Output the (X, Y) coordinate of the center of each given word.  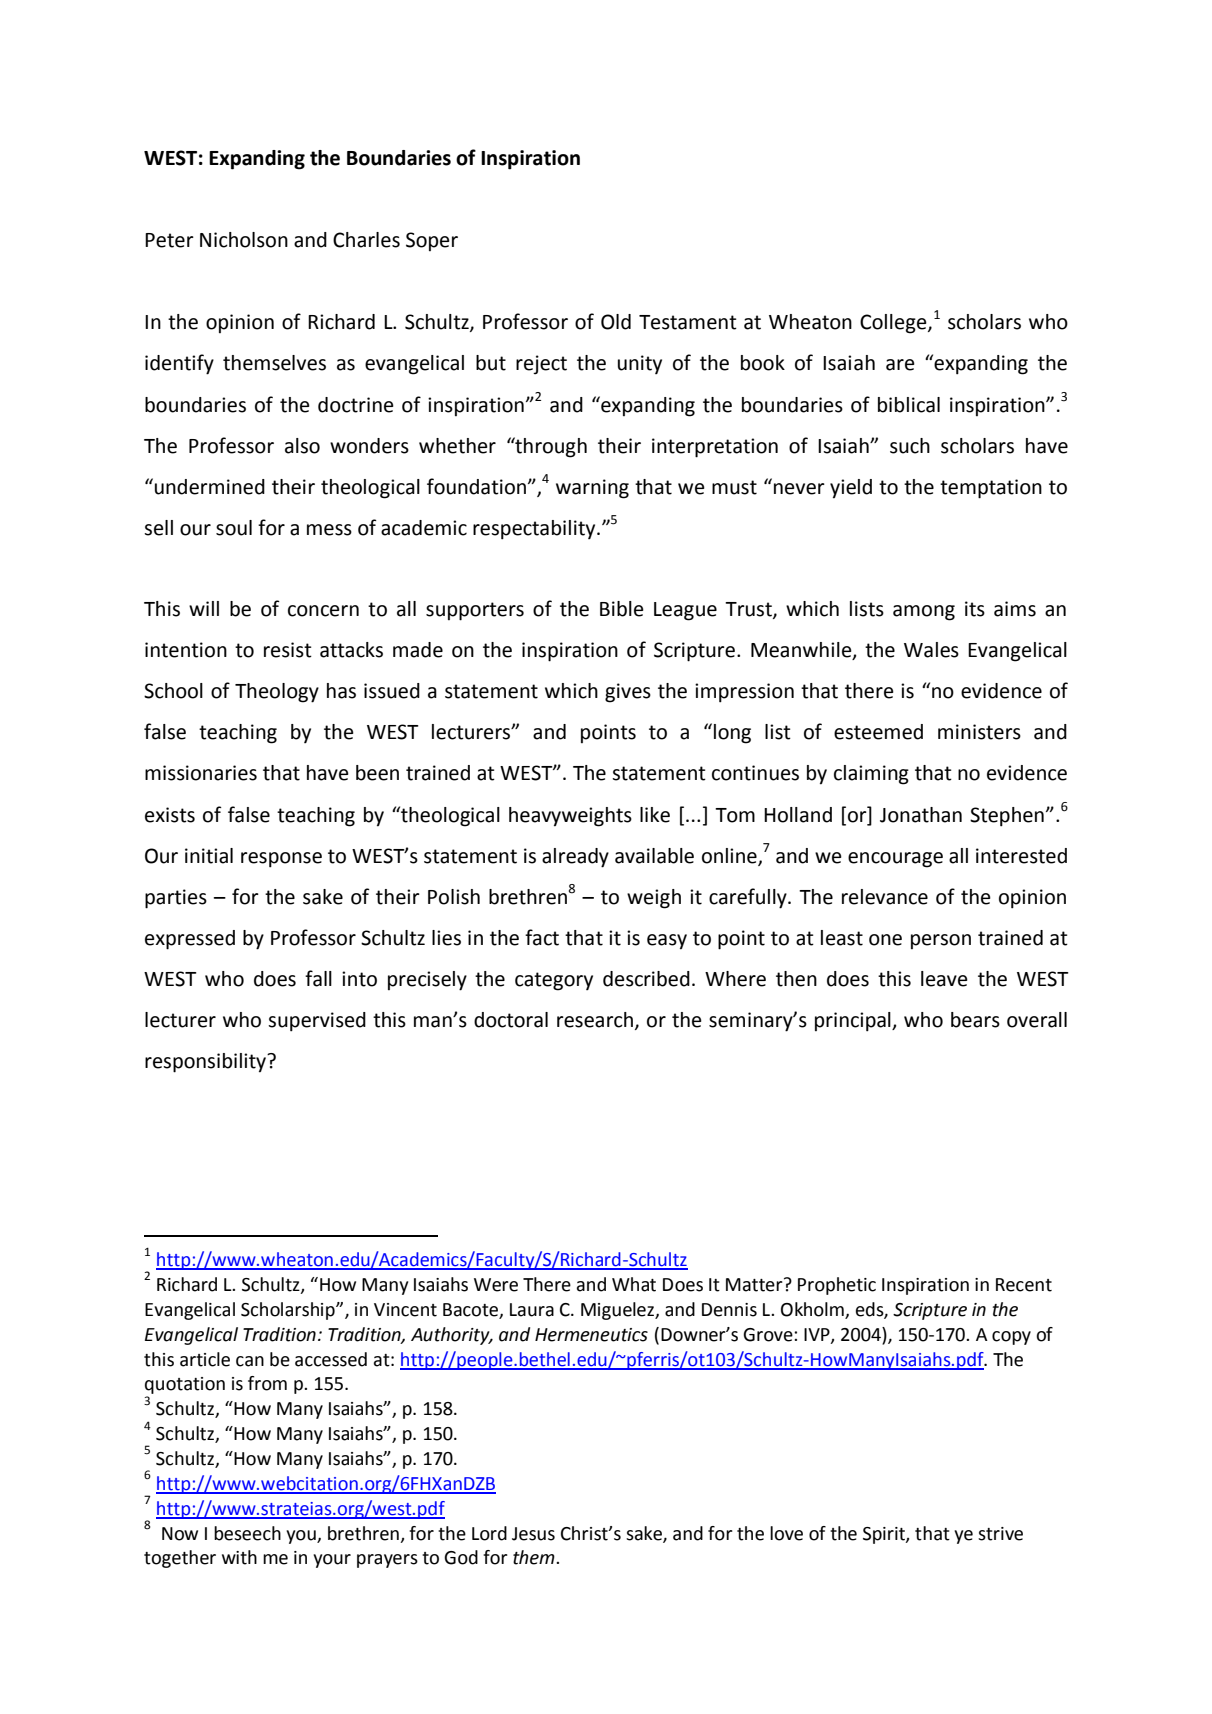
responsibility (206, 1063)
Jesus (533, 1534)
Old (616, 322)
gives (628, 693)
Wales (931, 650)
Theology (277, 693)
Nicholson (244, 240)
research (595, 1020)
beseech (247, 1533)
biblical (909, 405)
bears (975, 1020)
